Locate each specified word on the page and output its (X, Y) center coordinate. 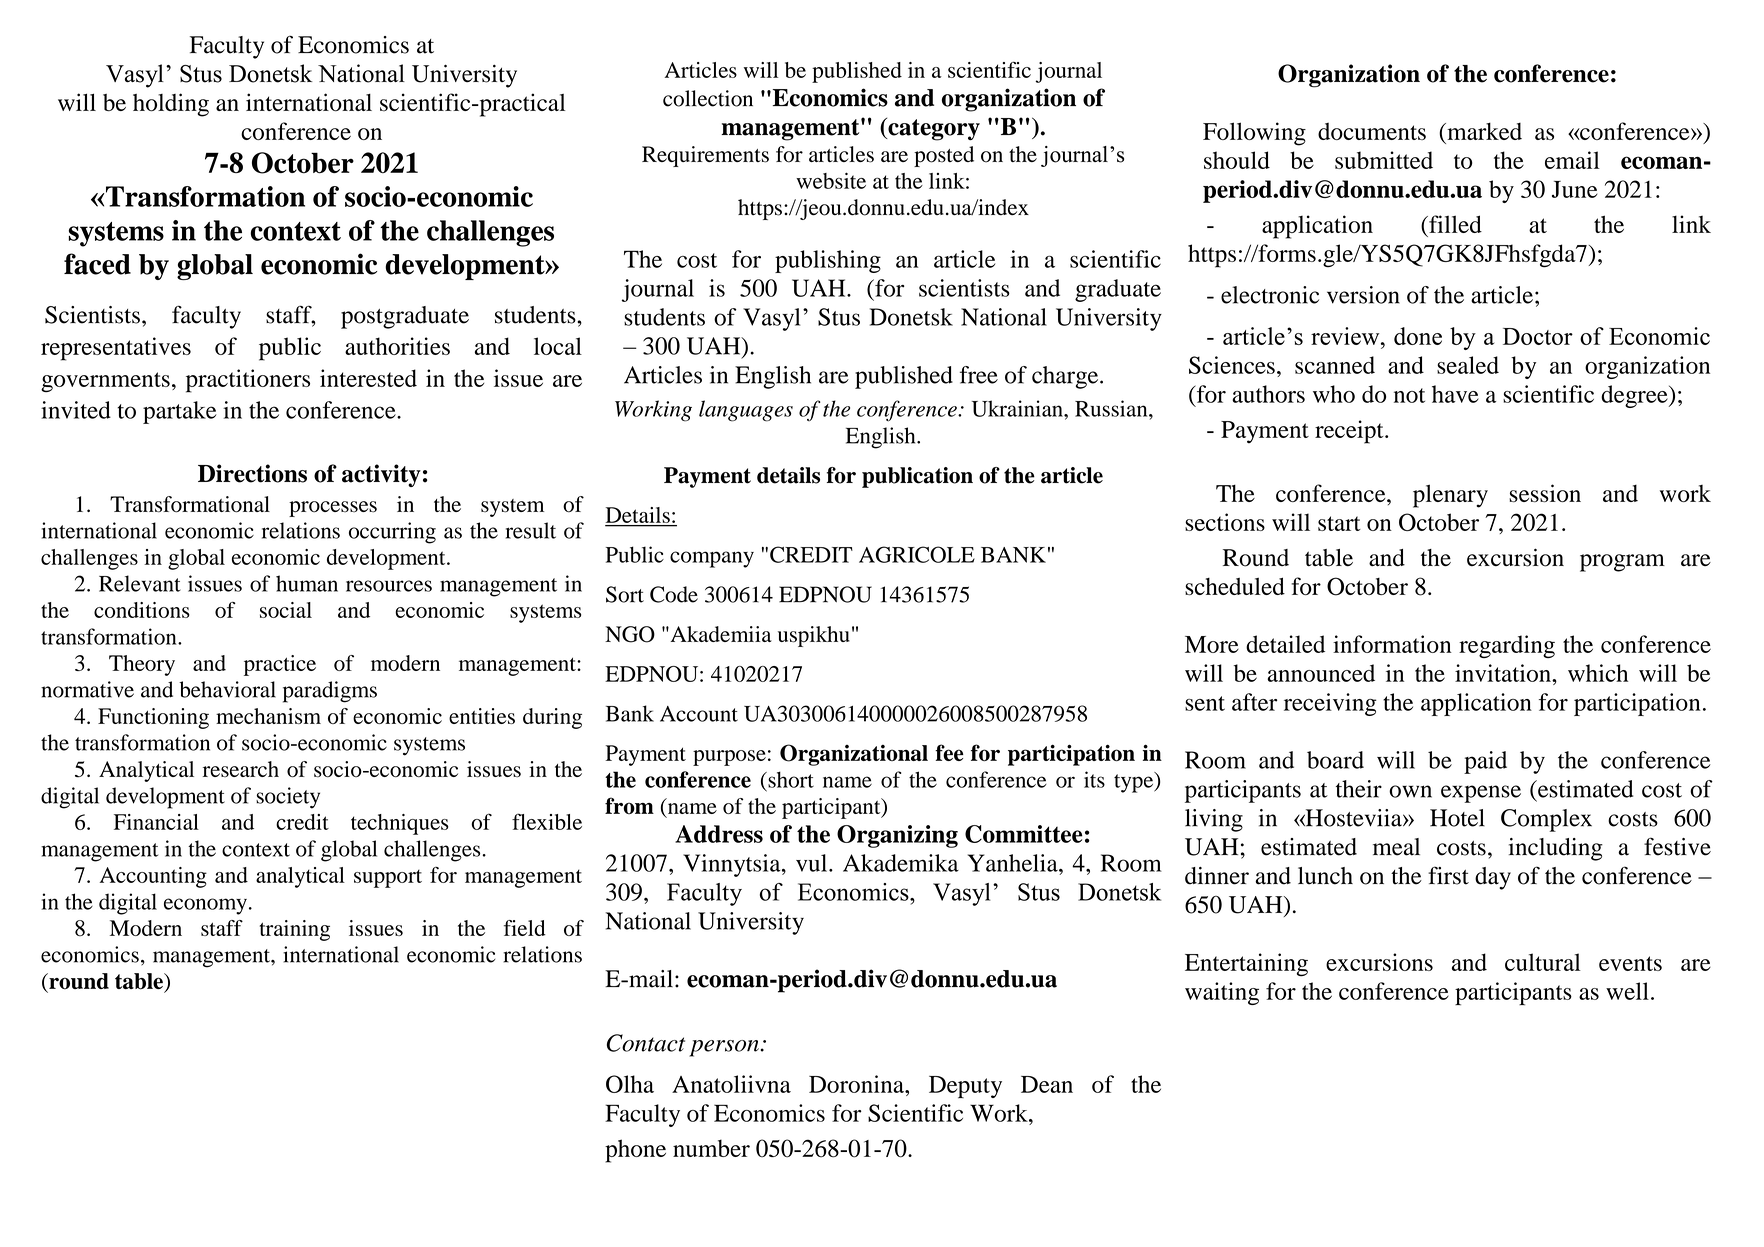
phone (635, 1151)
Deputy (965, 1087)
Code (674, 594)
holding (171, 105)
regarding (1507, 646)
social (286, 610)
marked (1483, 131)
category (933, 129)
